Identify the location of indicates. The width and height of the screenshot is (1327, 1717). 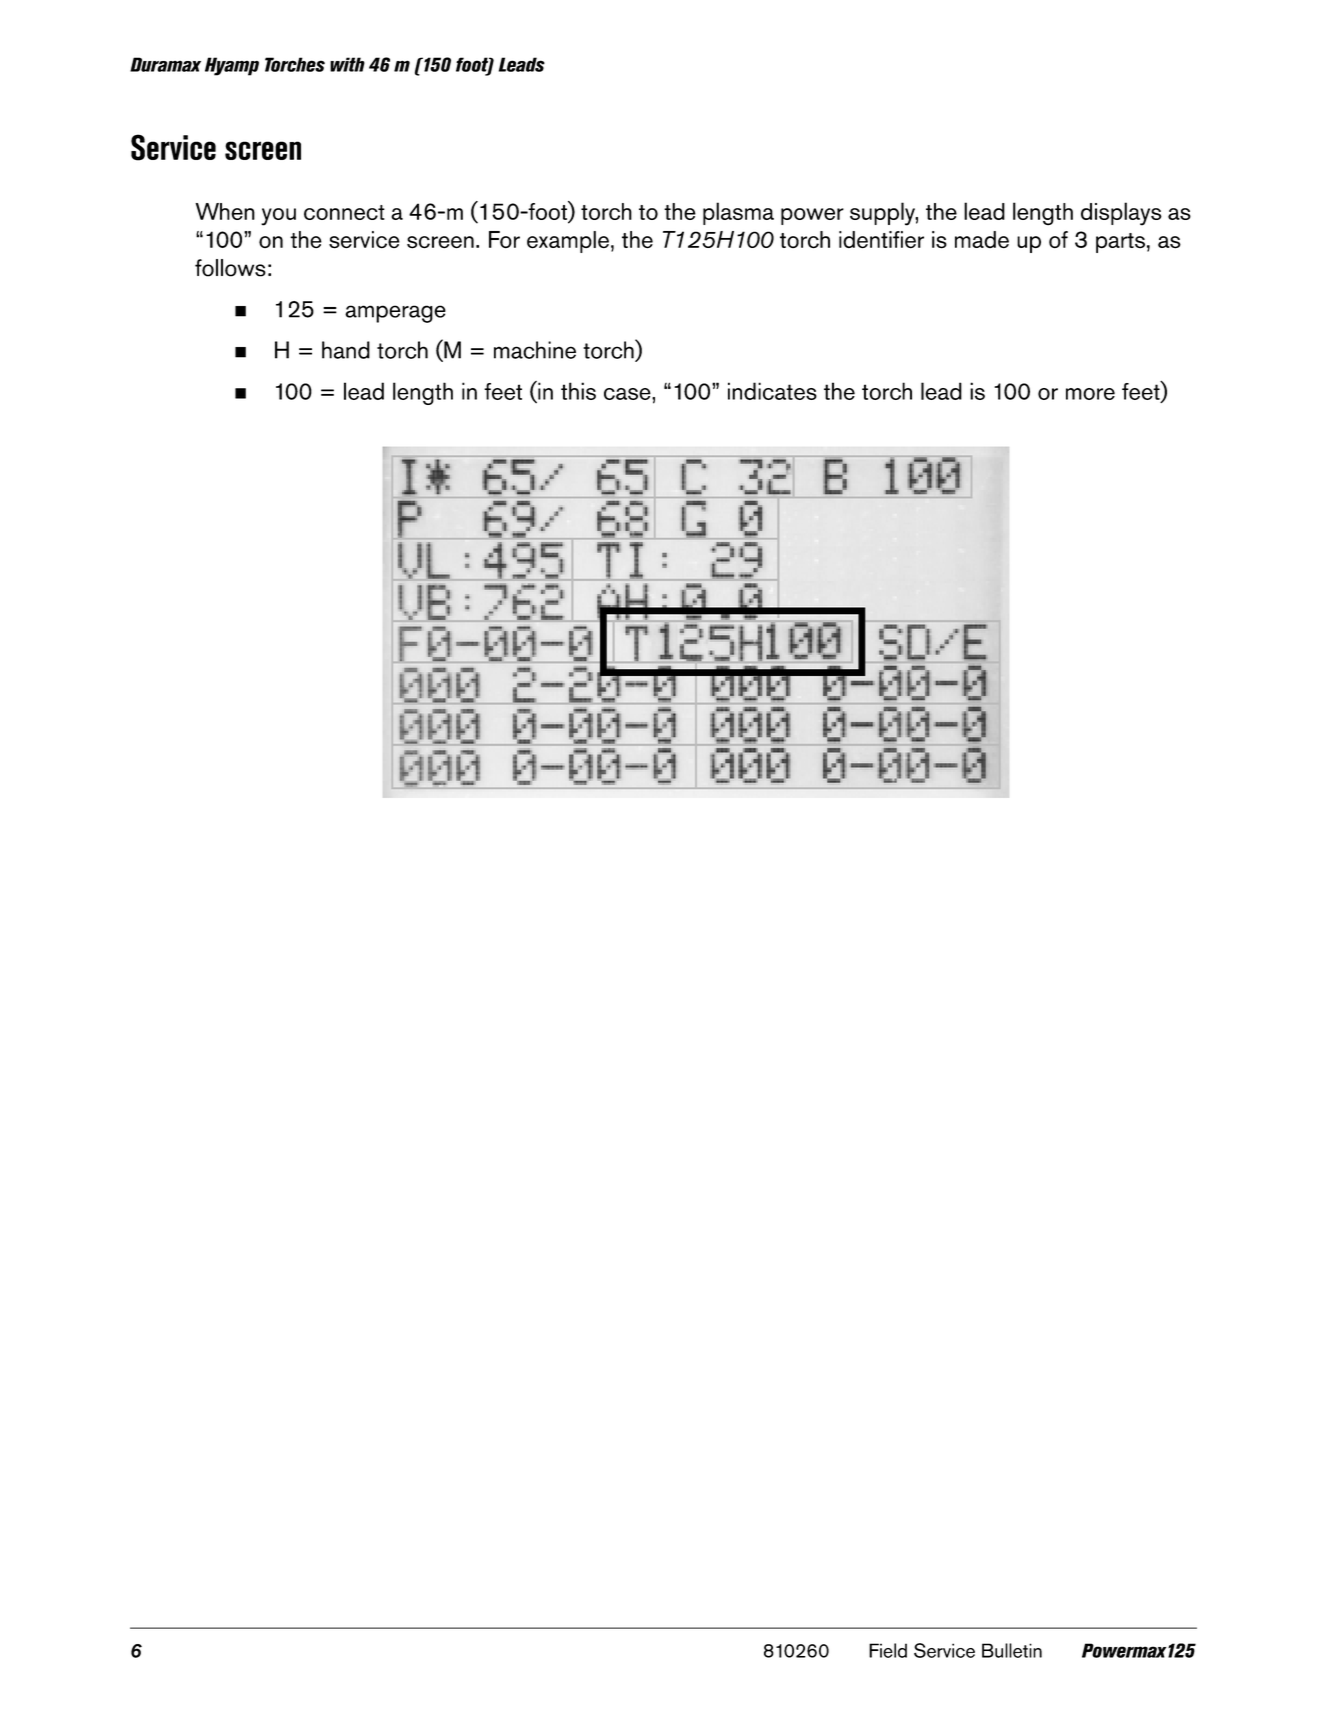
(772, 391).
